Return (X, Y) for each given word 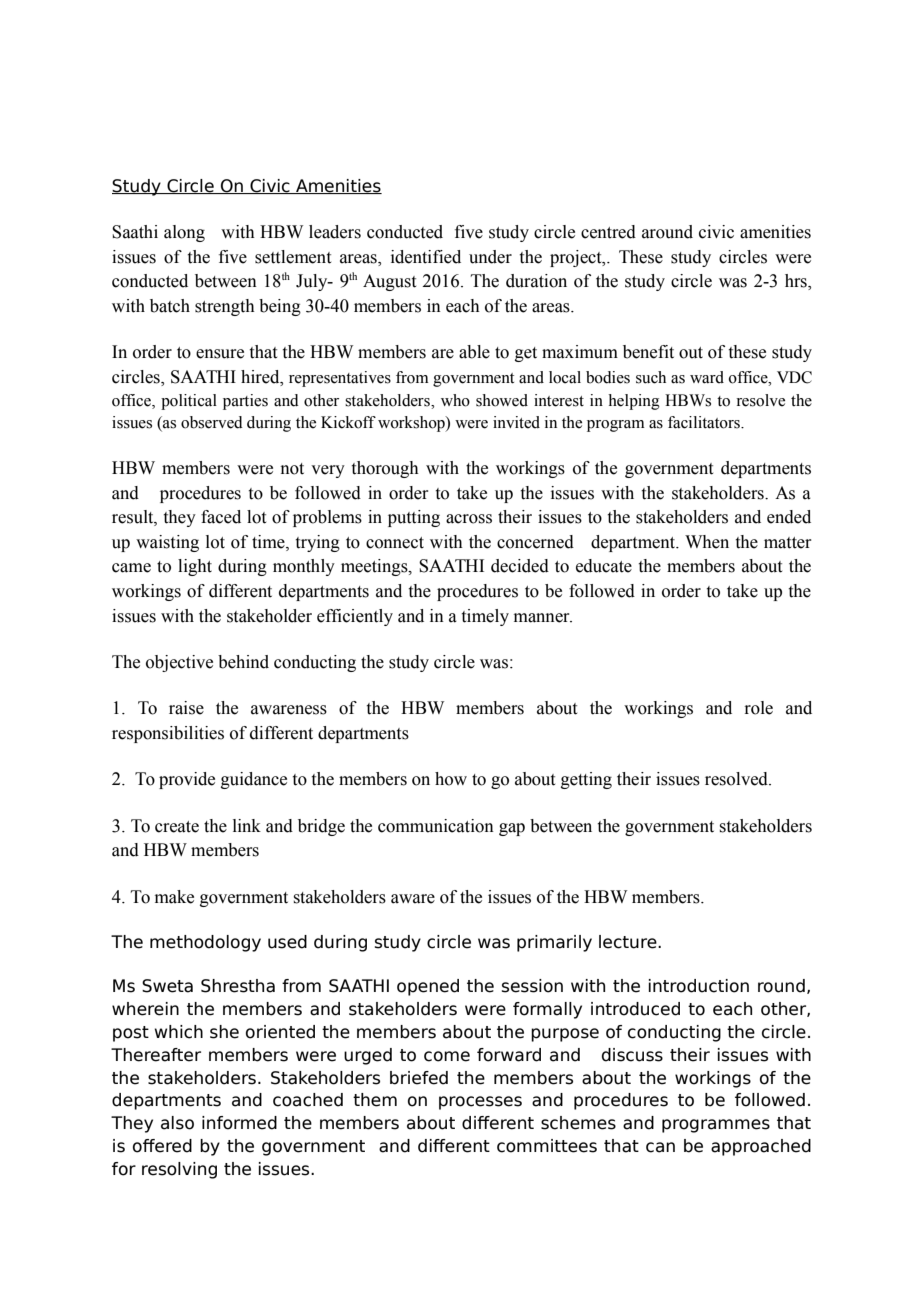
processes (480, 1103)
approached (761, 1147)
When (707, 542)
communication (436, 826)
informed (239, 1123)
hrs (797, 282)
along (184, 233)
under (490, 257)
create (177, 827)
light (195, 567)
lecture (629, 942)
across (469, 519)
